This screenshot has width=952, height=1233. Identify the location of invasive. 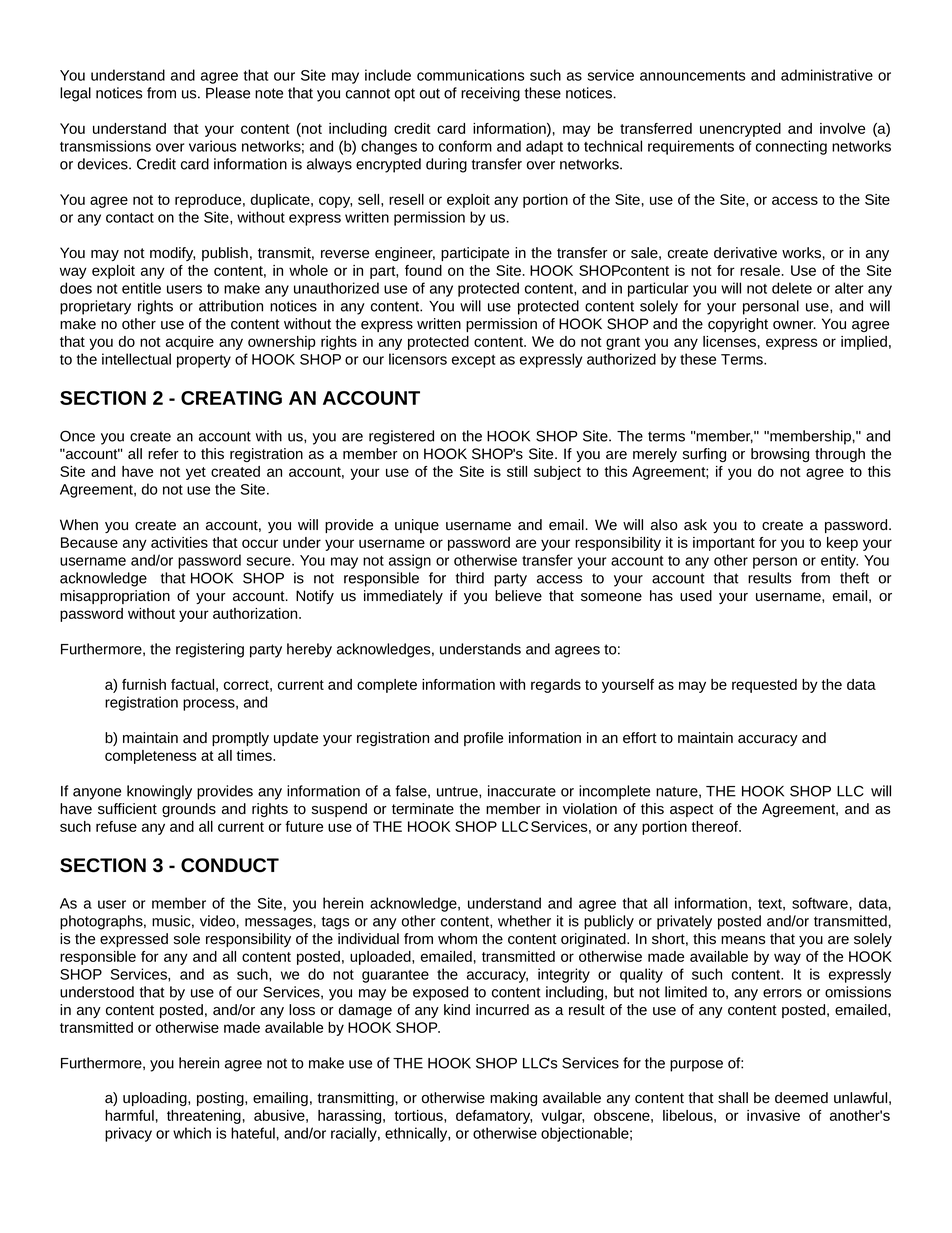
(773, 1115).
